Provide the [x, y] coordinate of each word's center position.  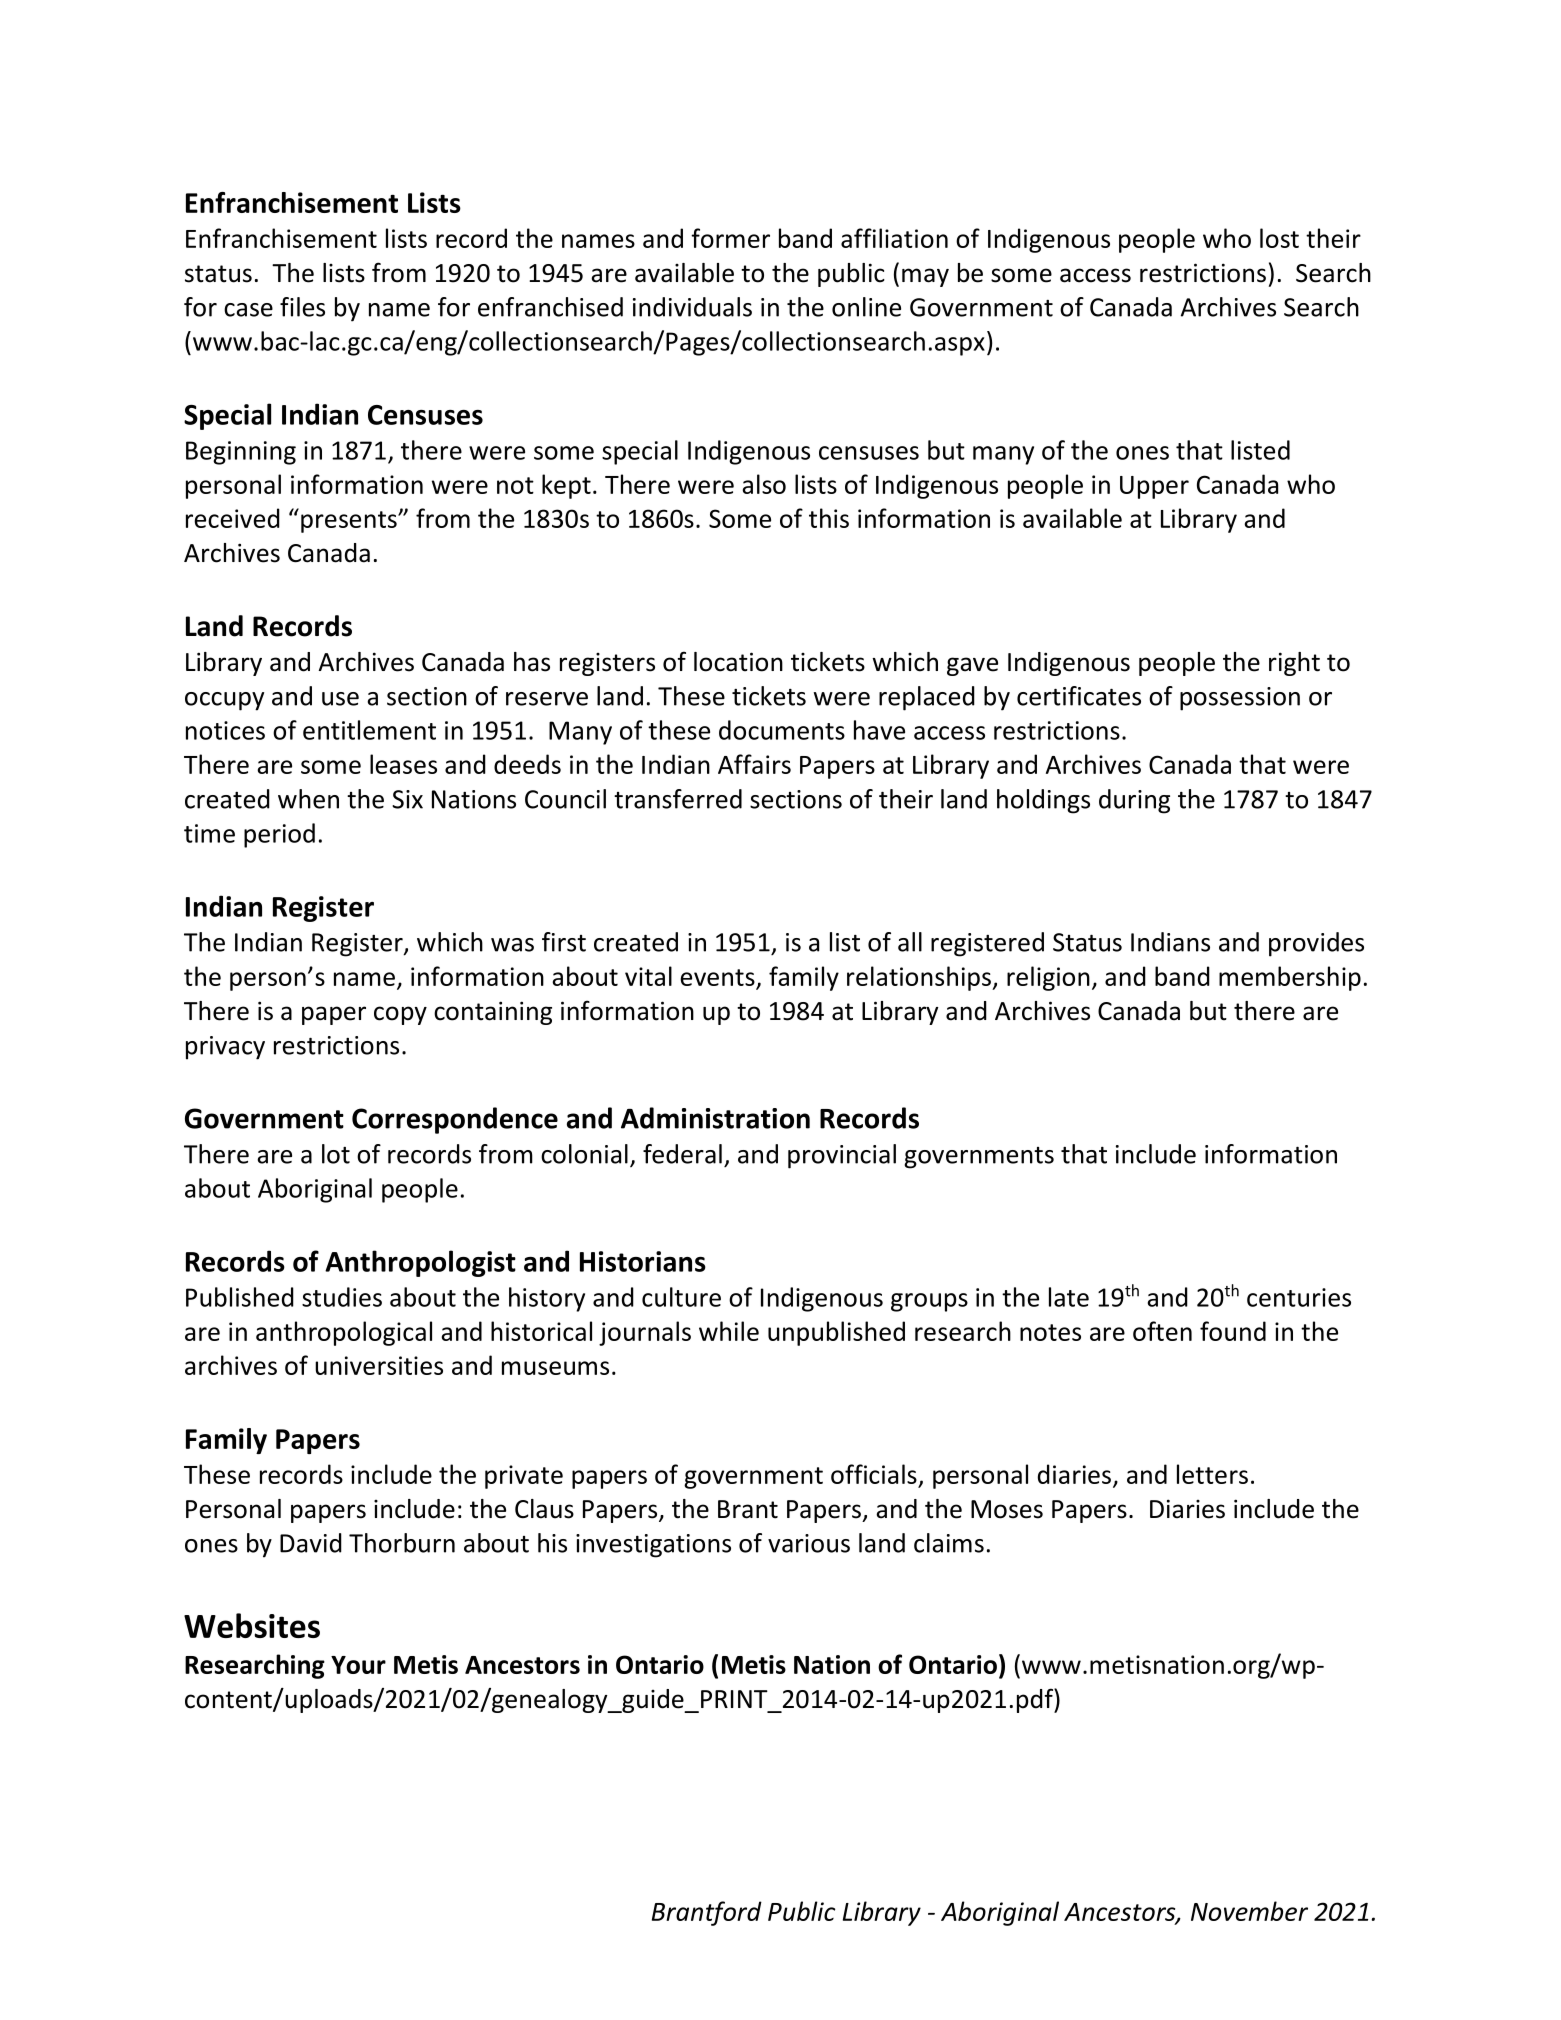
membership [1290, 978]
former [730, 238]
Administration [715, 1118]
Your [358, 1665]
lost [1279, 238]
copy [400, 1015]
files [302, 307]
